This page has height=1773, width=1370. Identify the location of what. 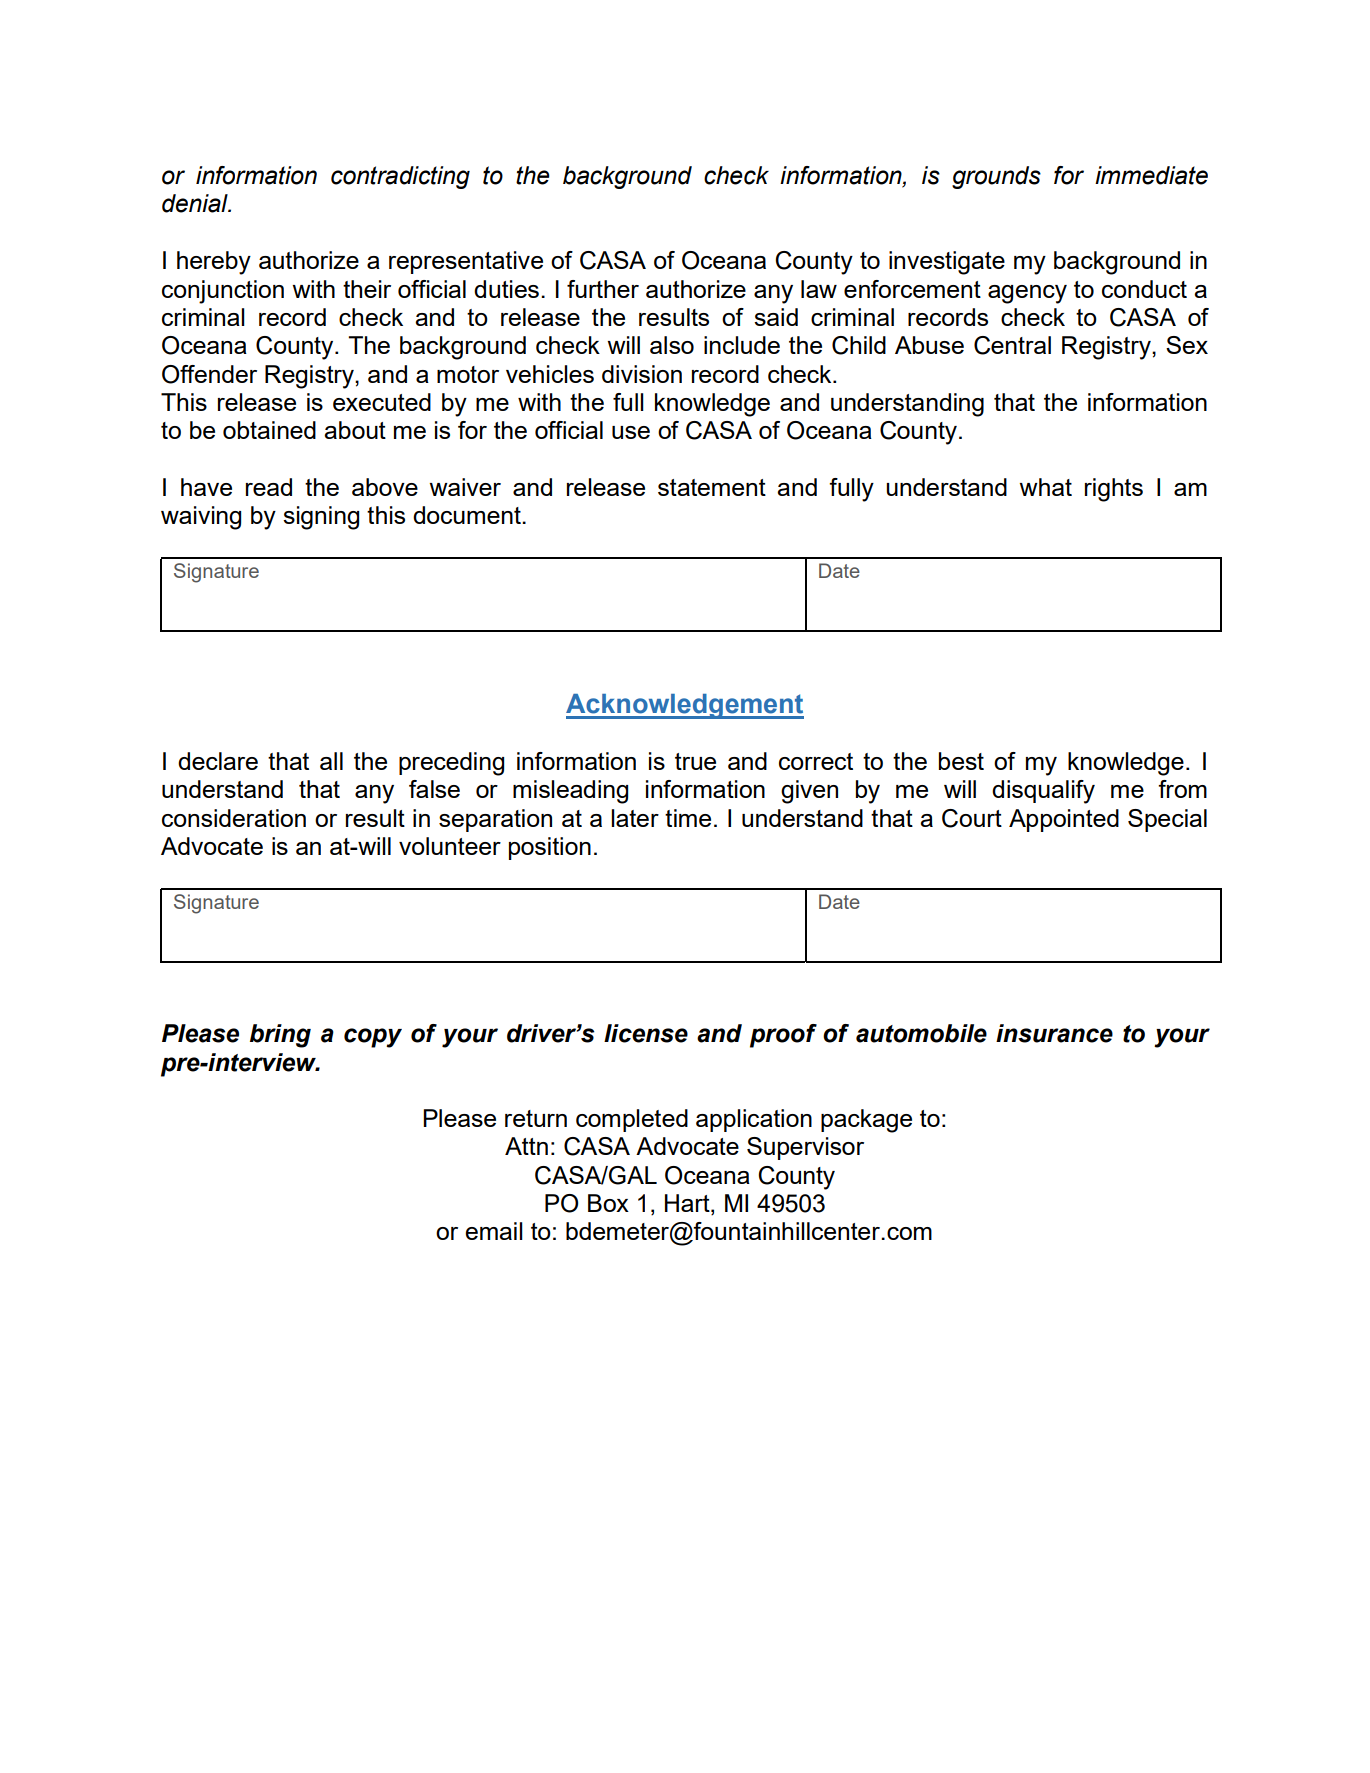
(1045, 487).
